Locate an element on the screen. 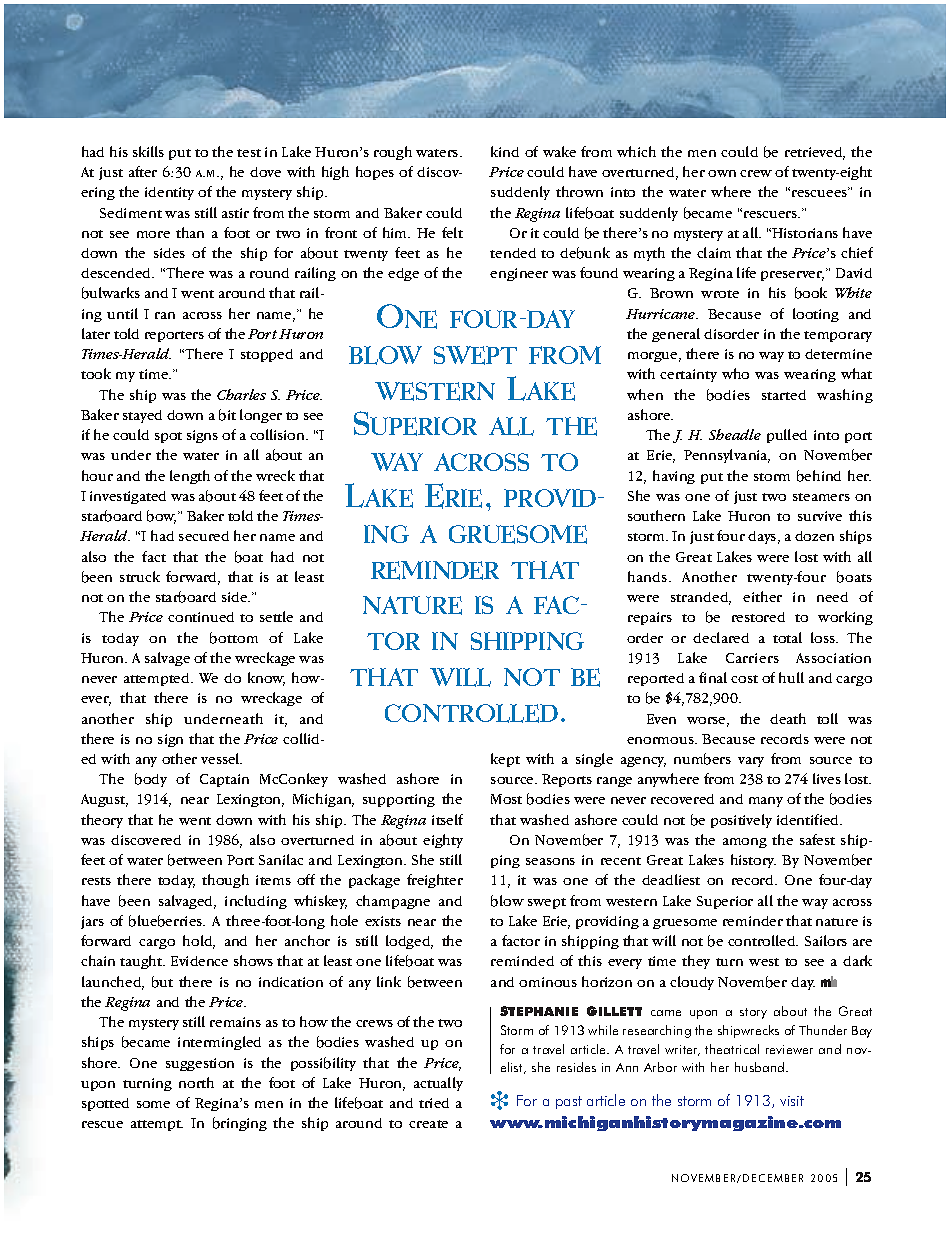 Image resolution: width=952 pixels, height=1233 pixels. kind is located at coordinates (505, 151).
